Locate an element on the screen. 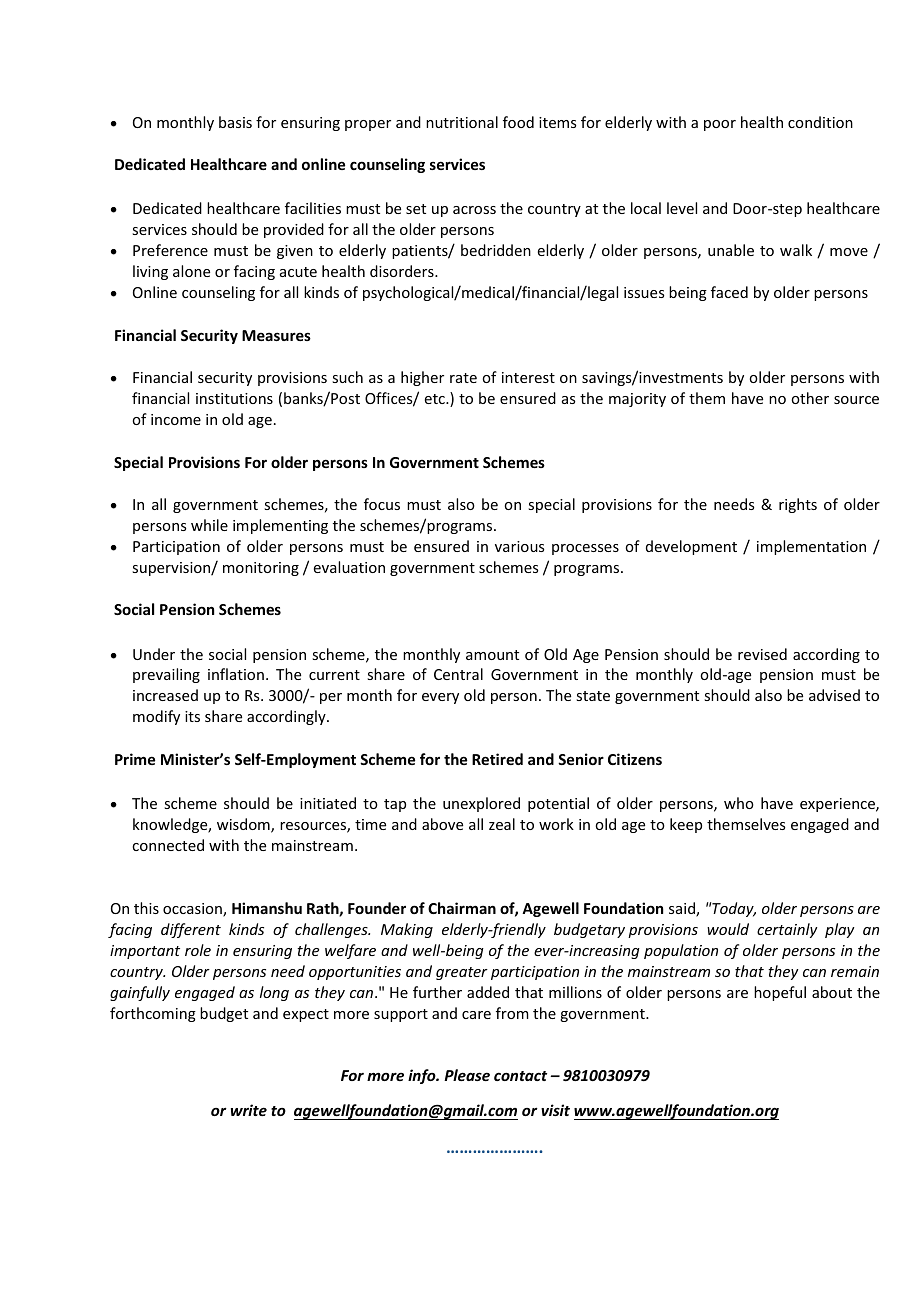  contact is located at coordinates (520, 1076).
